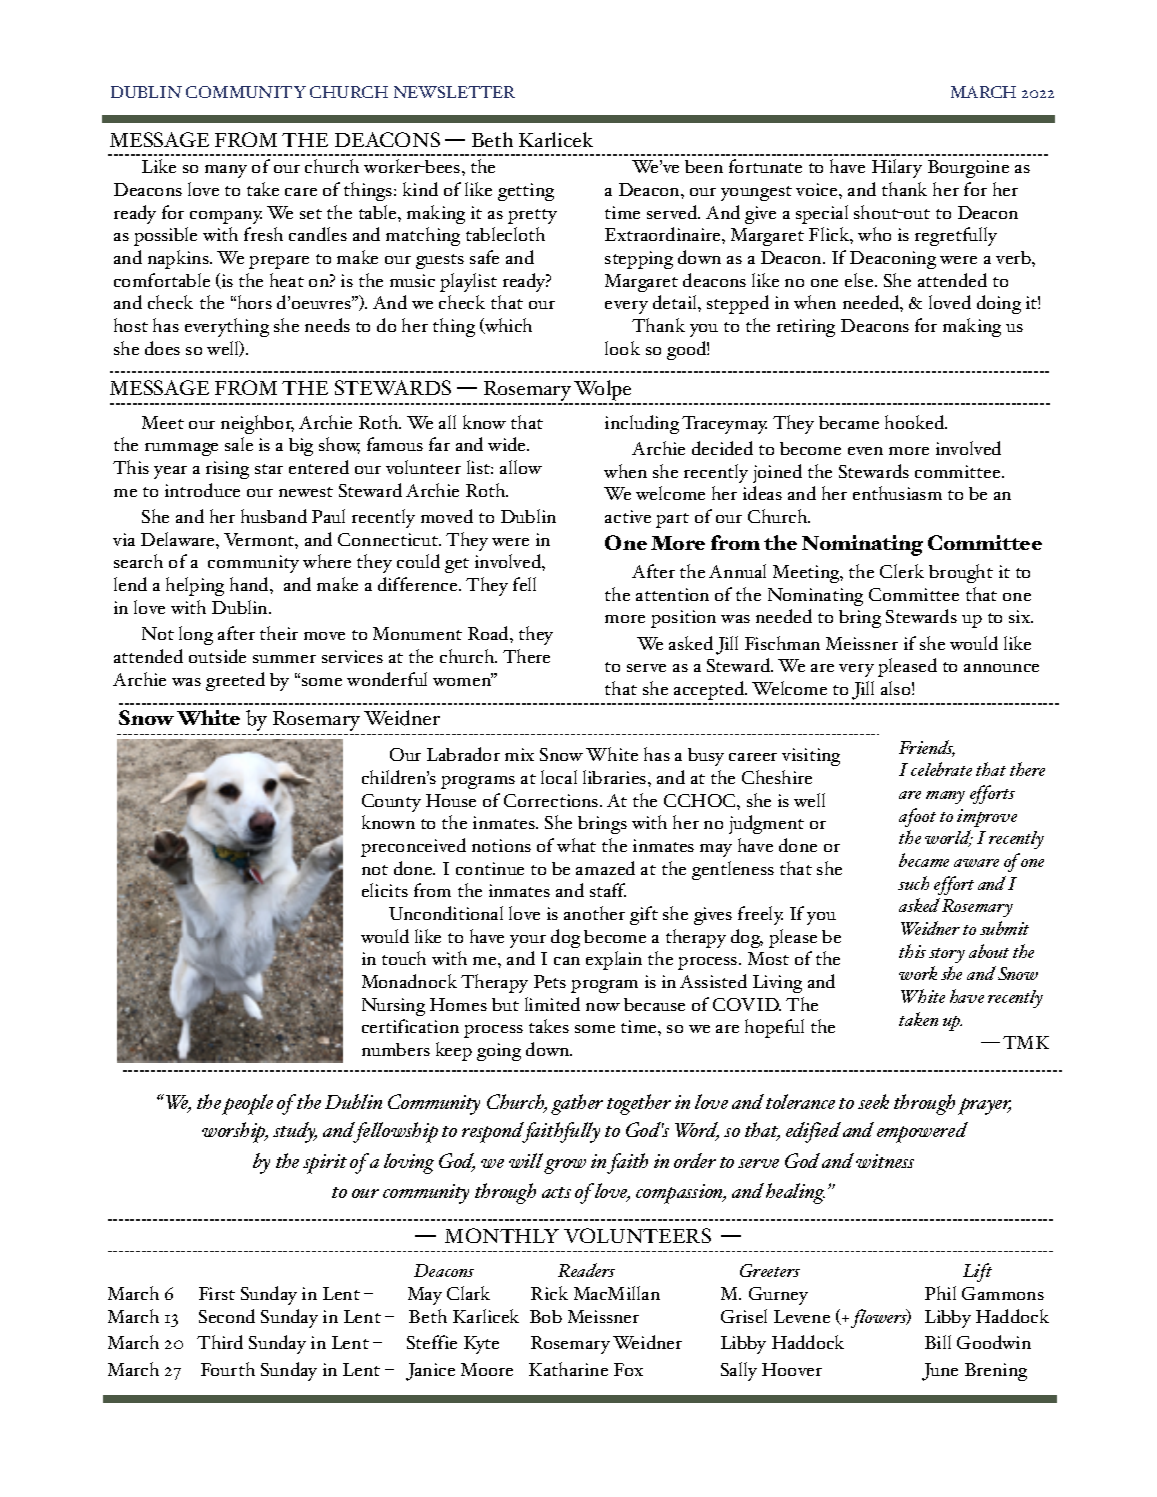 Image resolution: width=1157 pixels, height=1497 pixels. Describe the element at coordinates (897, 168) in the page. I see `Hilary` at that location.
